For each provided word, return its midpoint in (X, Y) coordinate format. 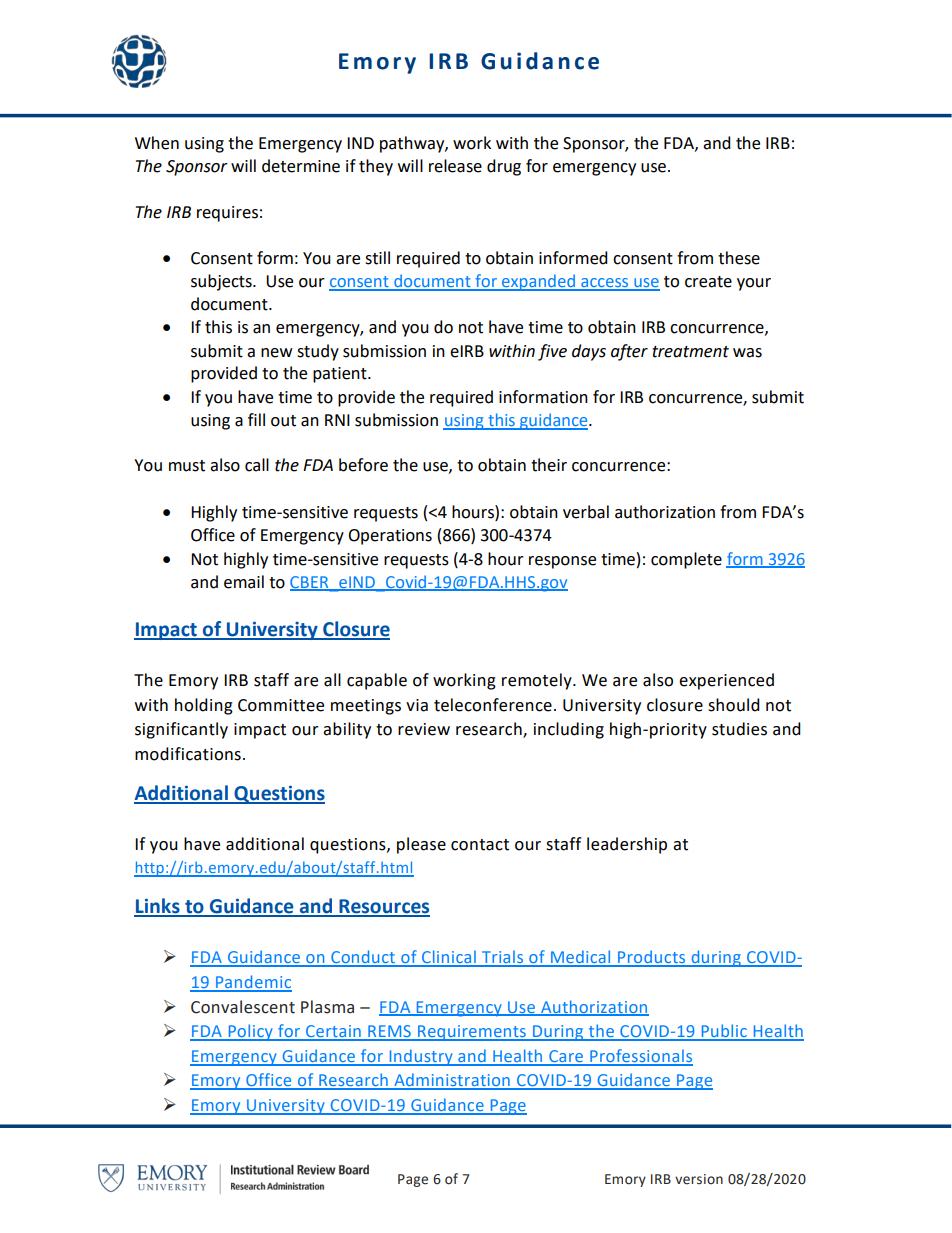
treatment (690, 352)
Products (652, 958)
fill (256, 419)
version (699, 1179)
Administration (452, 1081)
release (455, 166)
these (739, 258)
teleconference (493, 705)
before (363, 465)
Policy (250, 1032)
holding (204, 706)
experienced (726, 681)
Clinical (449, 958)
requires (227, 214)
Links (158, 907)
